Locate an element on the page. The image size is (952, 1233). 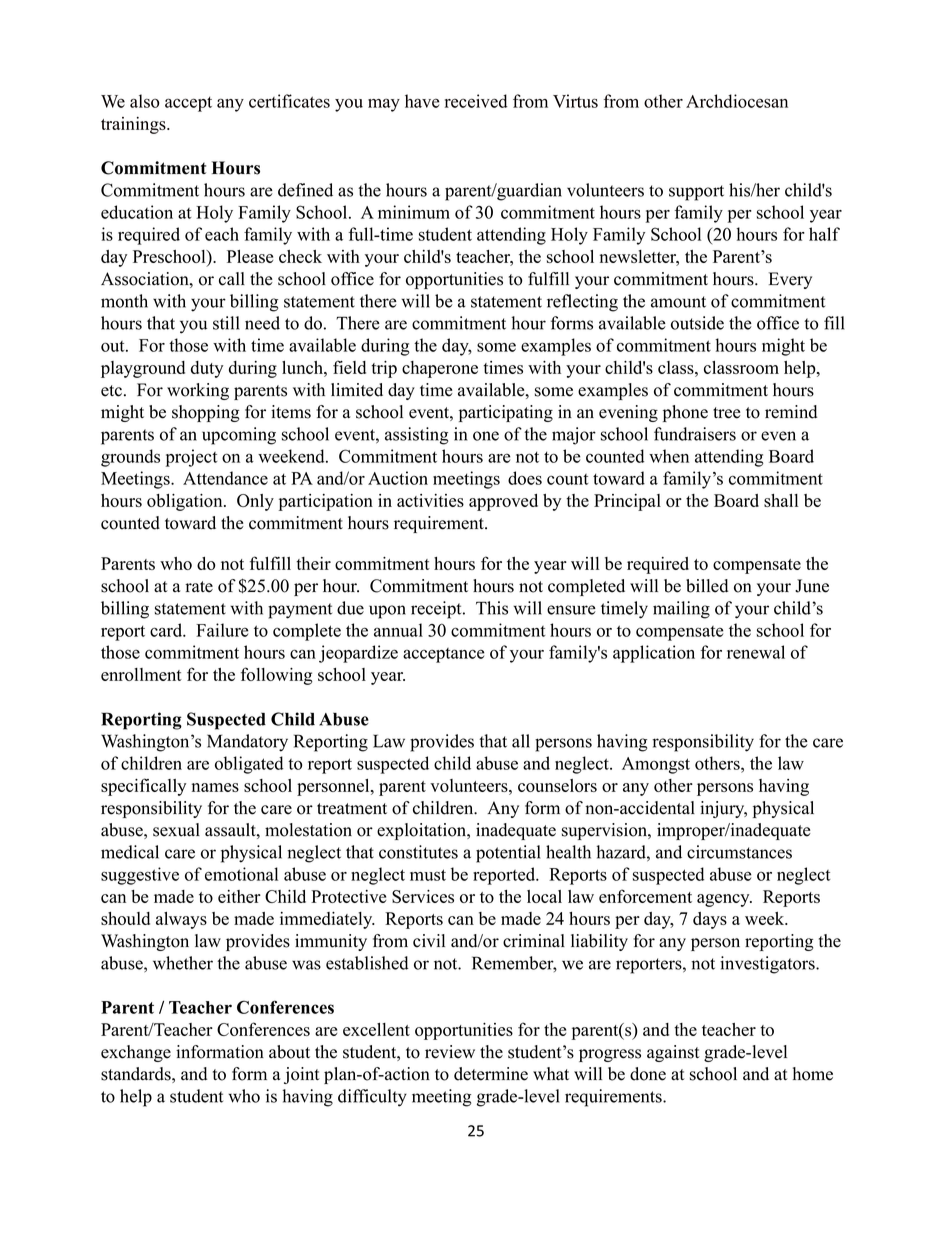
rate is located at coordinates (199, 587).
